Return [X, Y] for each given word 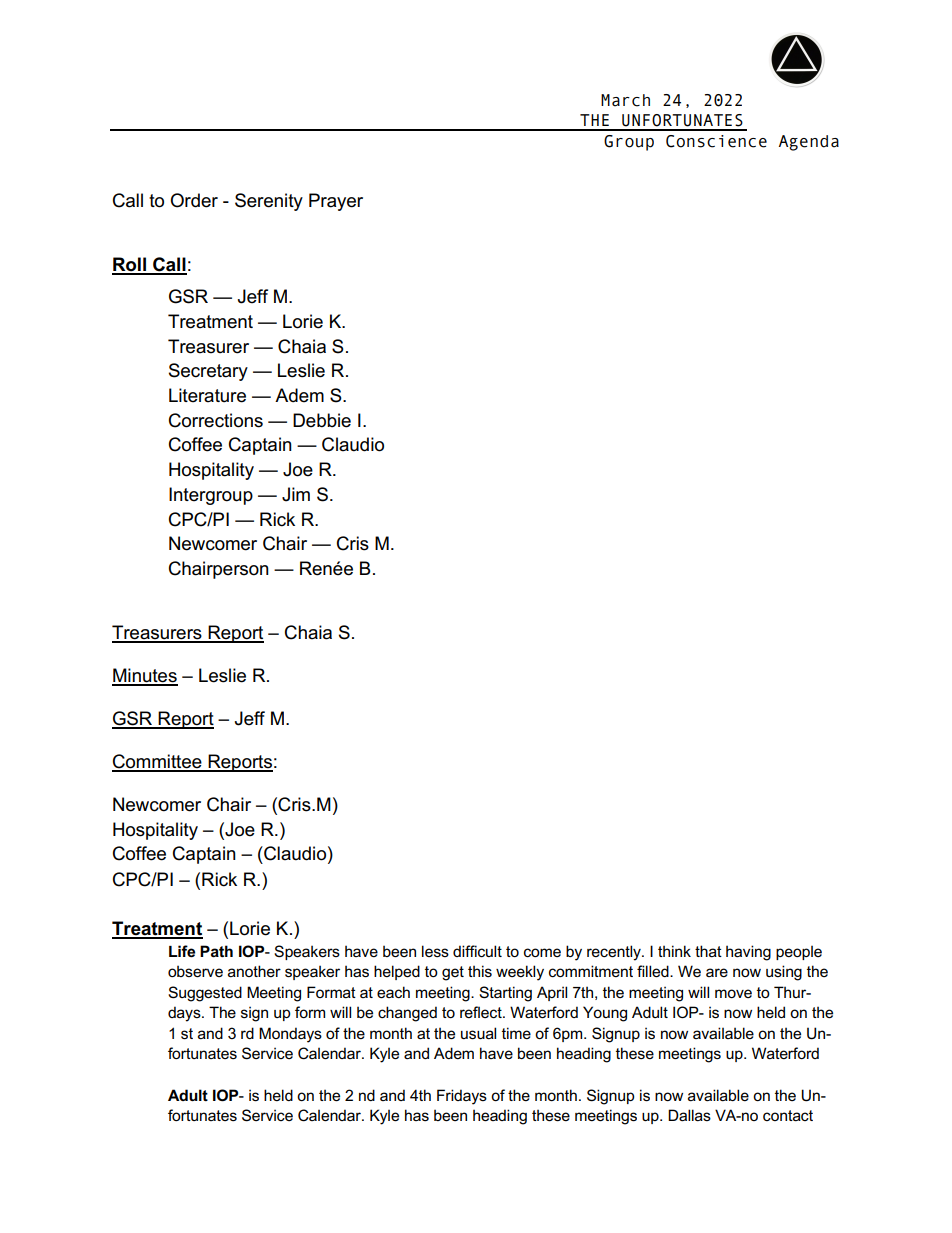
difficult [477, 951]
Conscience [716, 141]
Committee [158, 762]
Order [194, 200]
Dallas [689, 1115]
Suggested [205, 994]
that [708, 951]
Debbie [322, 420]
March [625, 100]
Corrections [216, 420]
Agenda [809, 143]
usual [478, 1033]
